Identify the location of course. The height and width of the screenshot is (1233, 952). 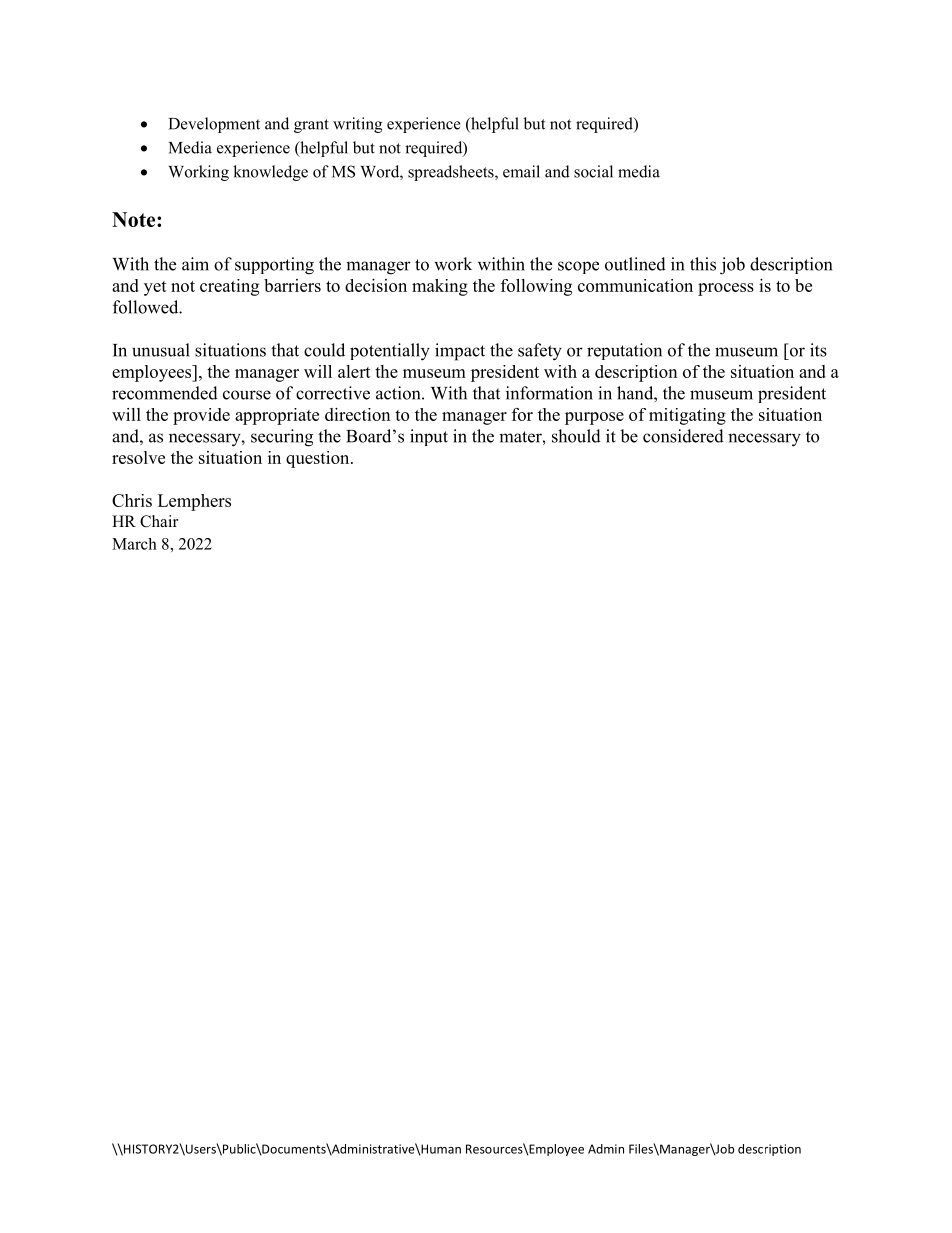
(247, 395).
